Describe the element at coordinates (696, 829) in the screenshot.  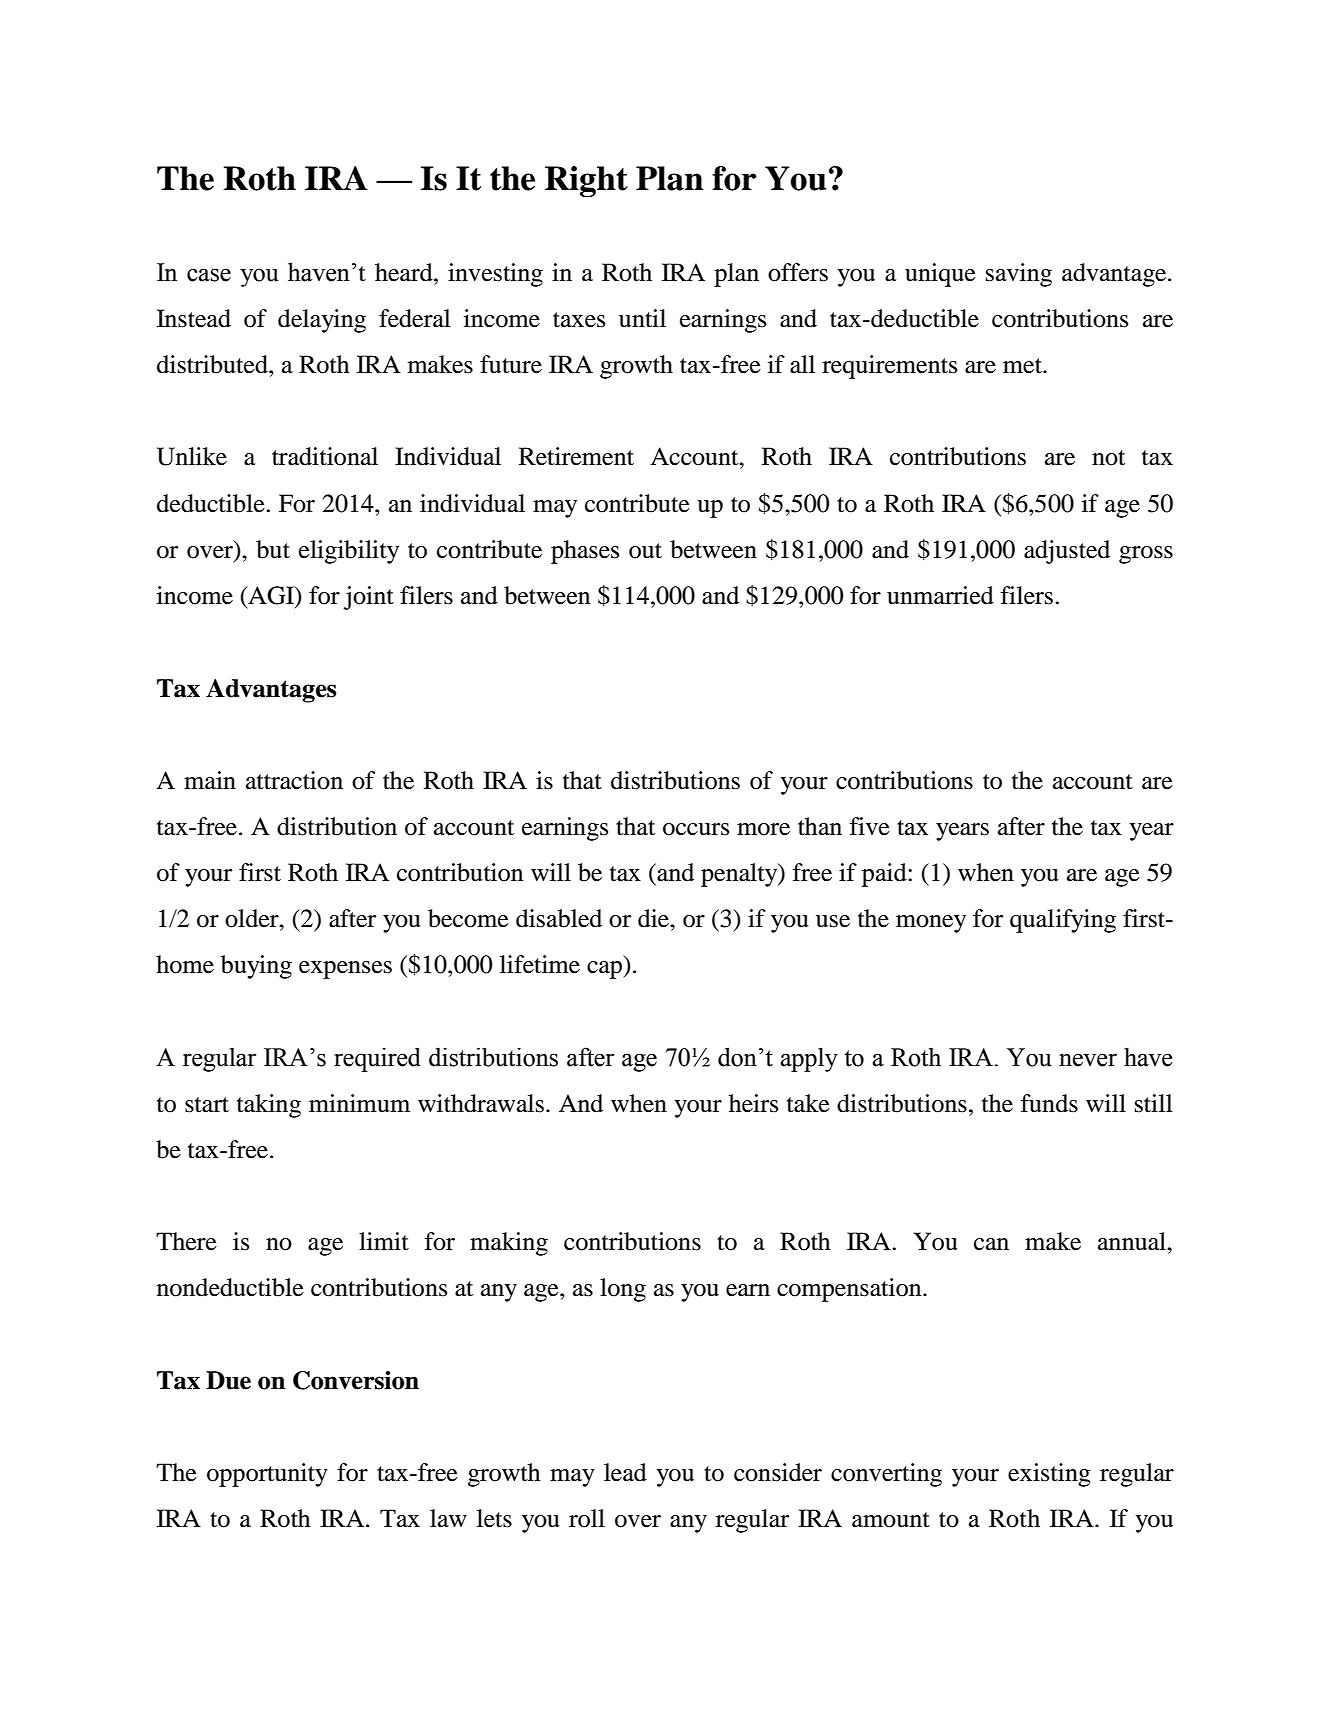
I see `occurs` at that location.
